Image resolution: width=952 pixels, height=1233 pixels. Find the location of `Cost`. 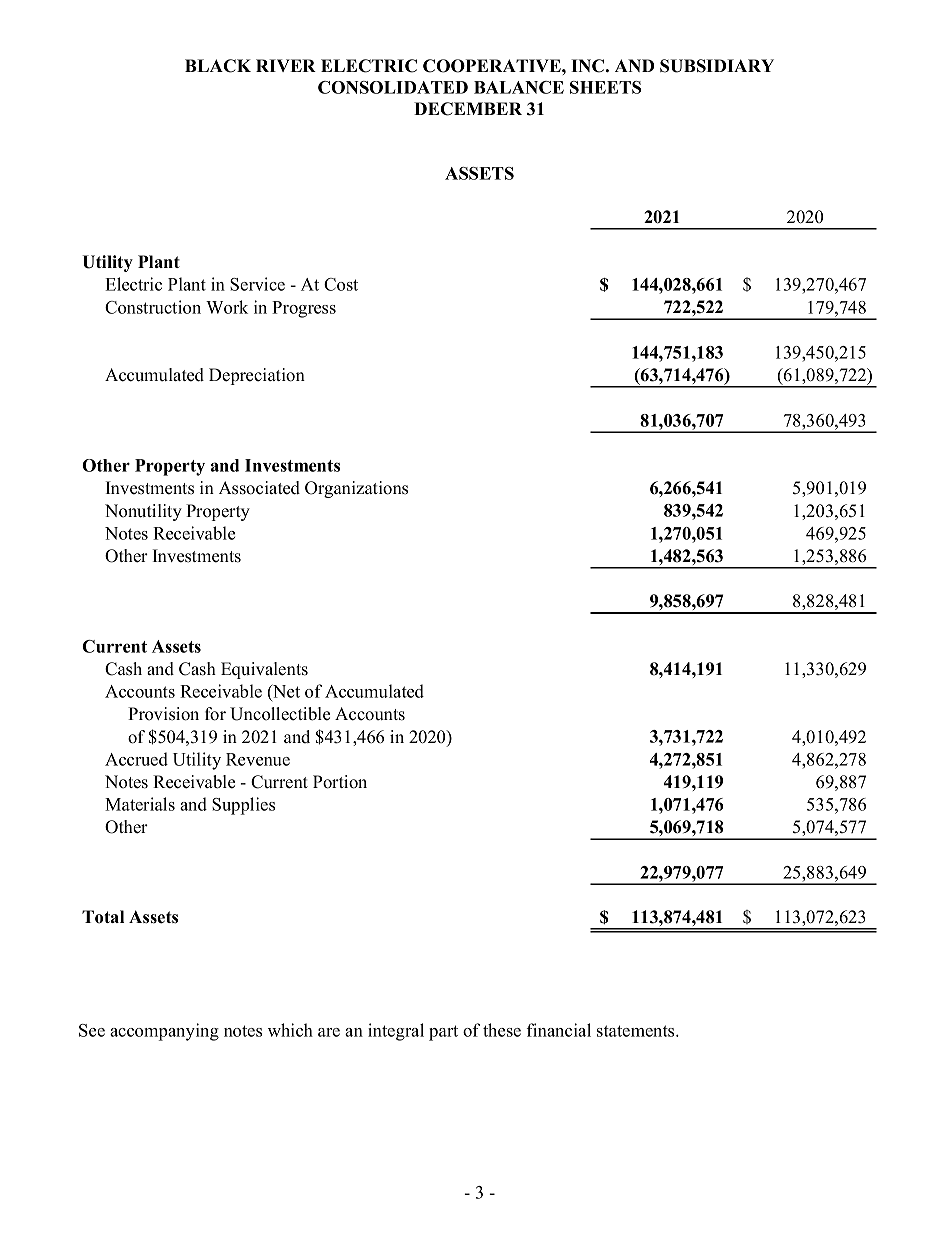

Cost is located at coordinates (341, 284).
